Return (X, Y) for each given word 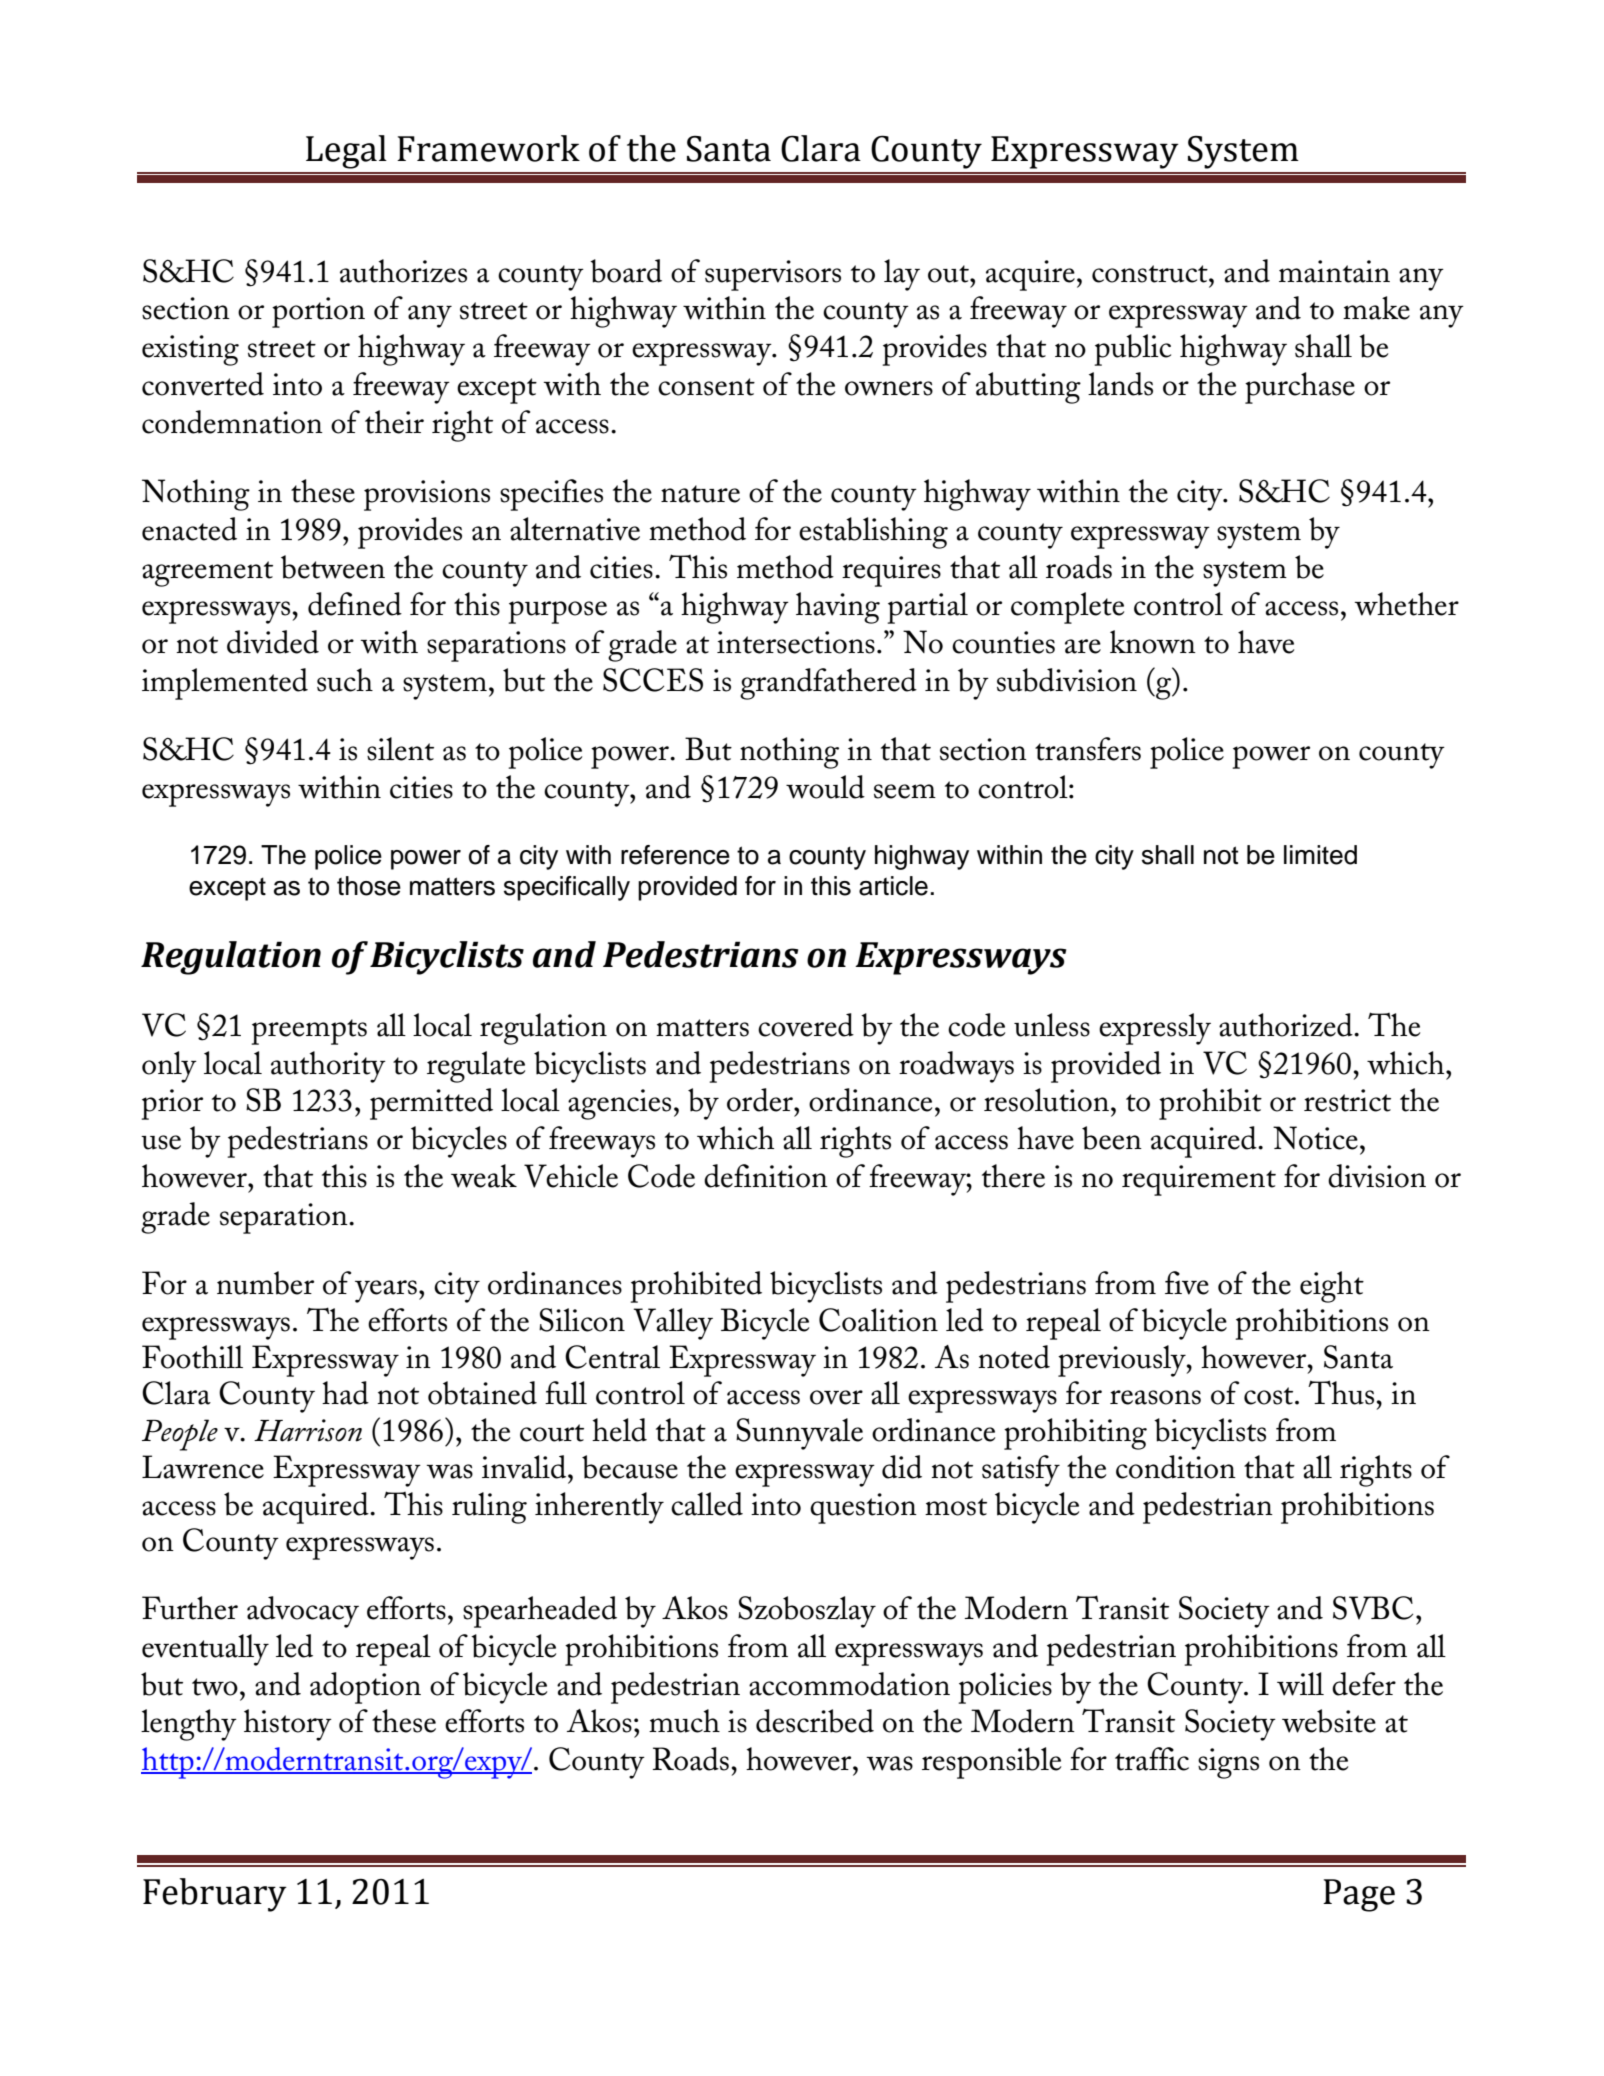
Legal (346, 152)
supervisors (773, 275)
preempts (309, 1032)
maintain (1334, 271)
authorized (1287, 1025)
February (215, 1895)
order (761, 1100)
